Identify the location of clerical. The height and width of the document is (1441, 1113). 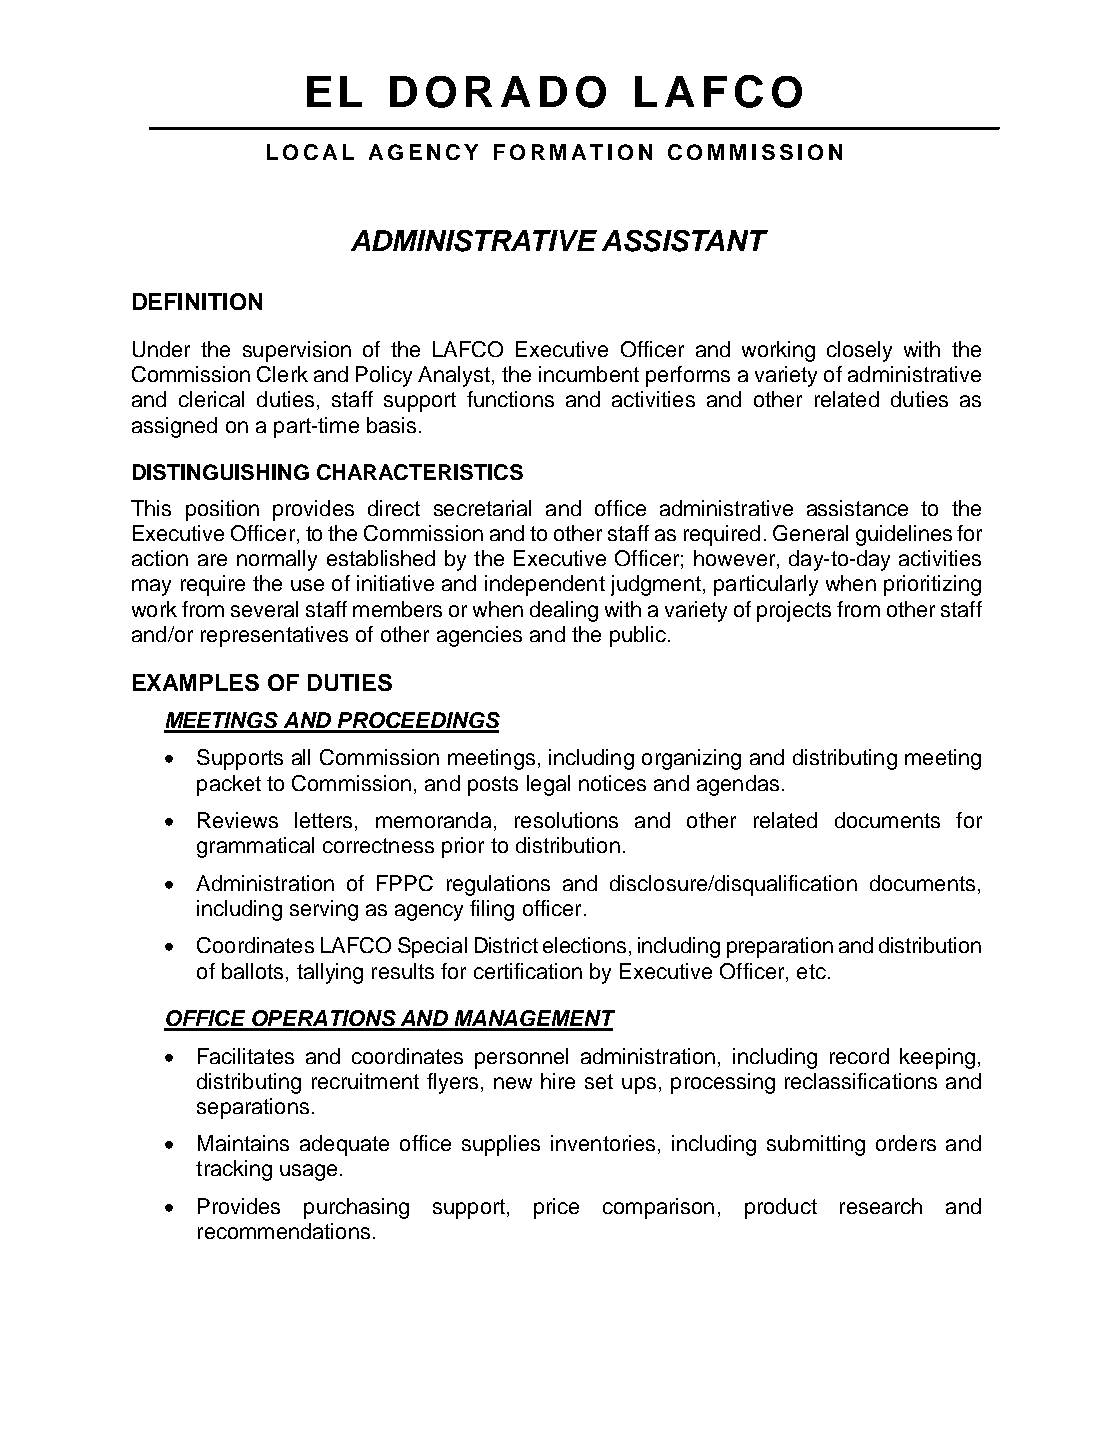
(211, 399).
